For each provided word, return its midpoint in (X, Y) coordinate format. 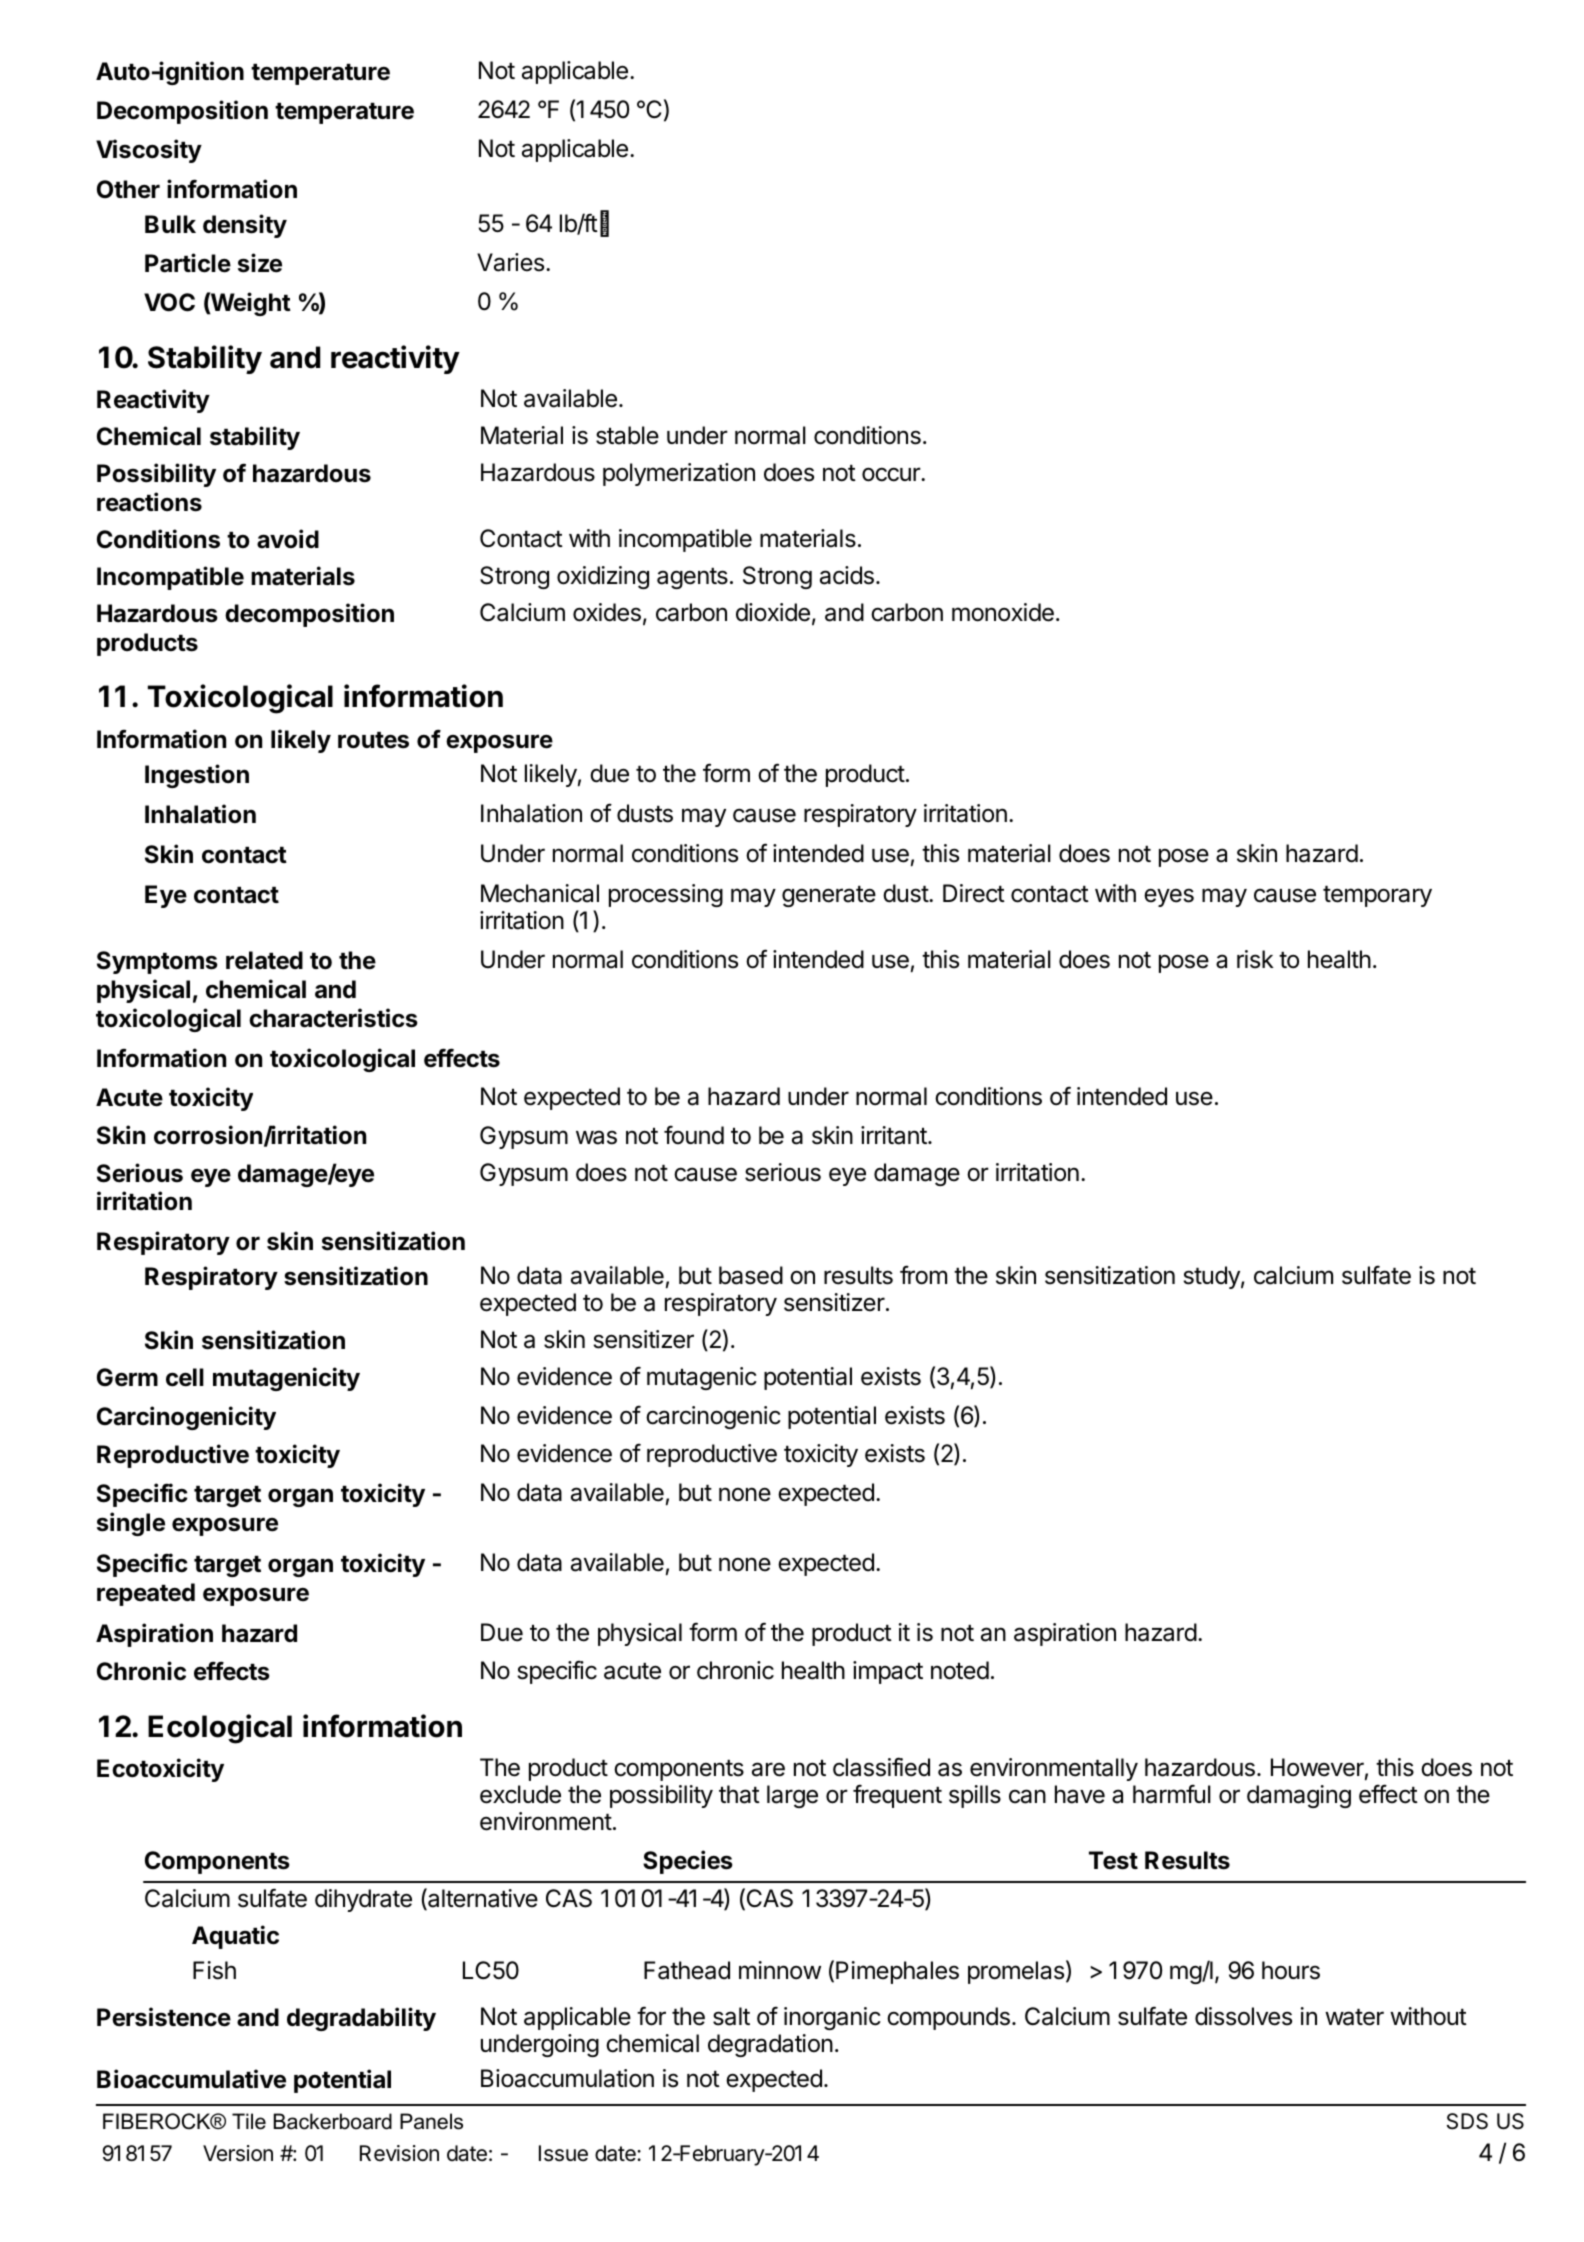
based (751, 1275)
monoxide (1003, 612)
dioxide (773, 612)
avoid (288, 539)
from (923, 1275)
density (245, 226)
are (768, 1769)
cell (185, 1377)
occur (892, 474)
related (264, 960)
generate (829, 896)
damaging (1299, 1796)
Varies (510, 262)
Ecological (220, 1729)
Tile (249, 2121)
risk (1255, 959)
